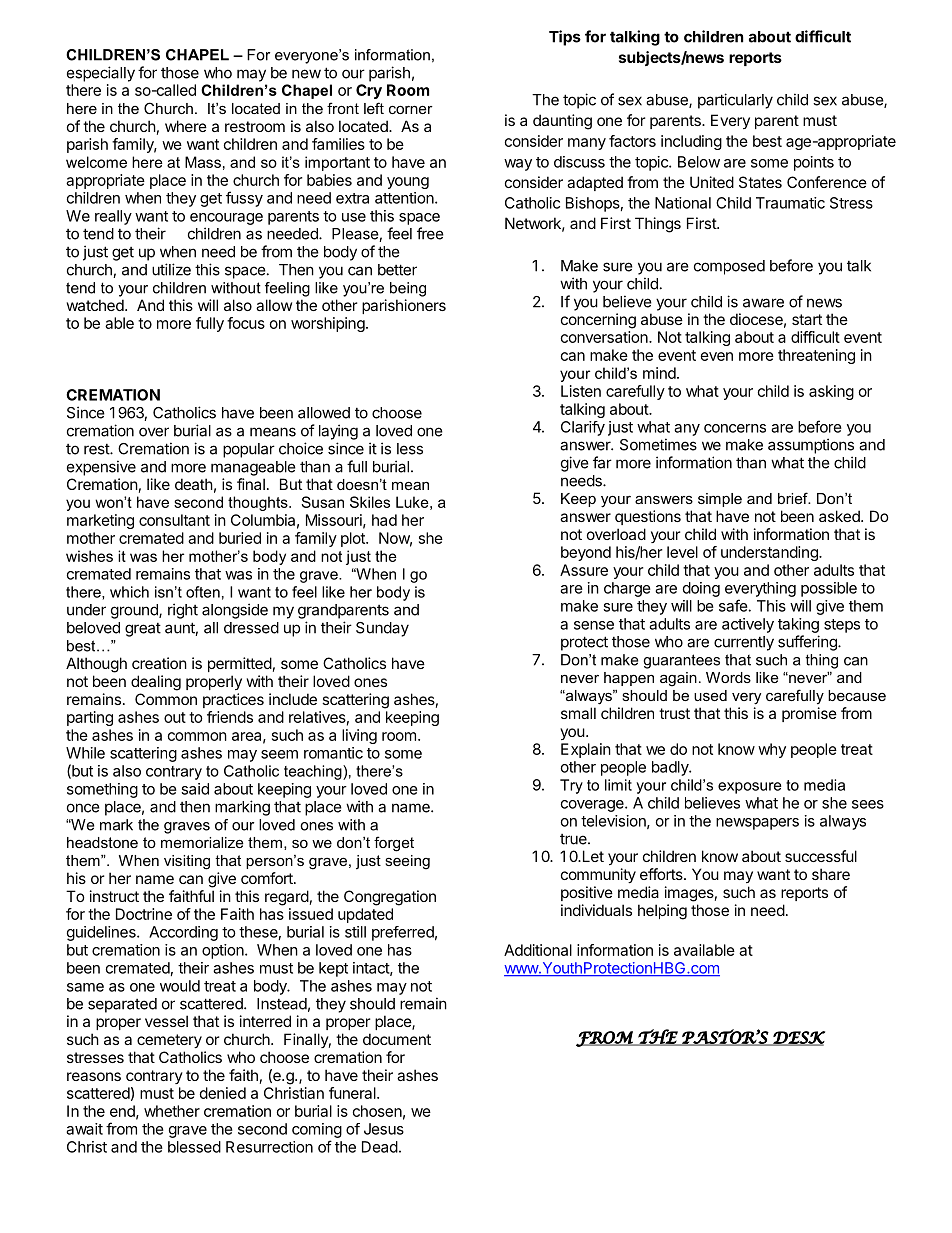  I want to click on corner, so click(411, 109).
